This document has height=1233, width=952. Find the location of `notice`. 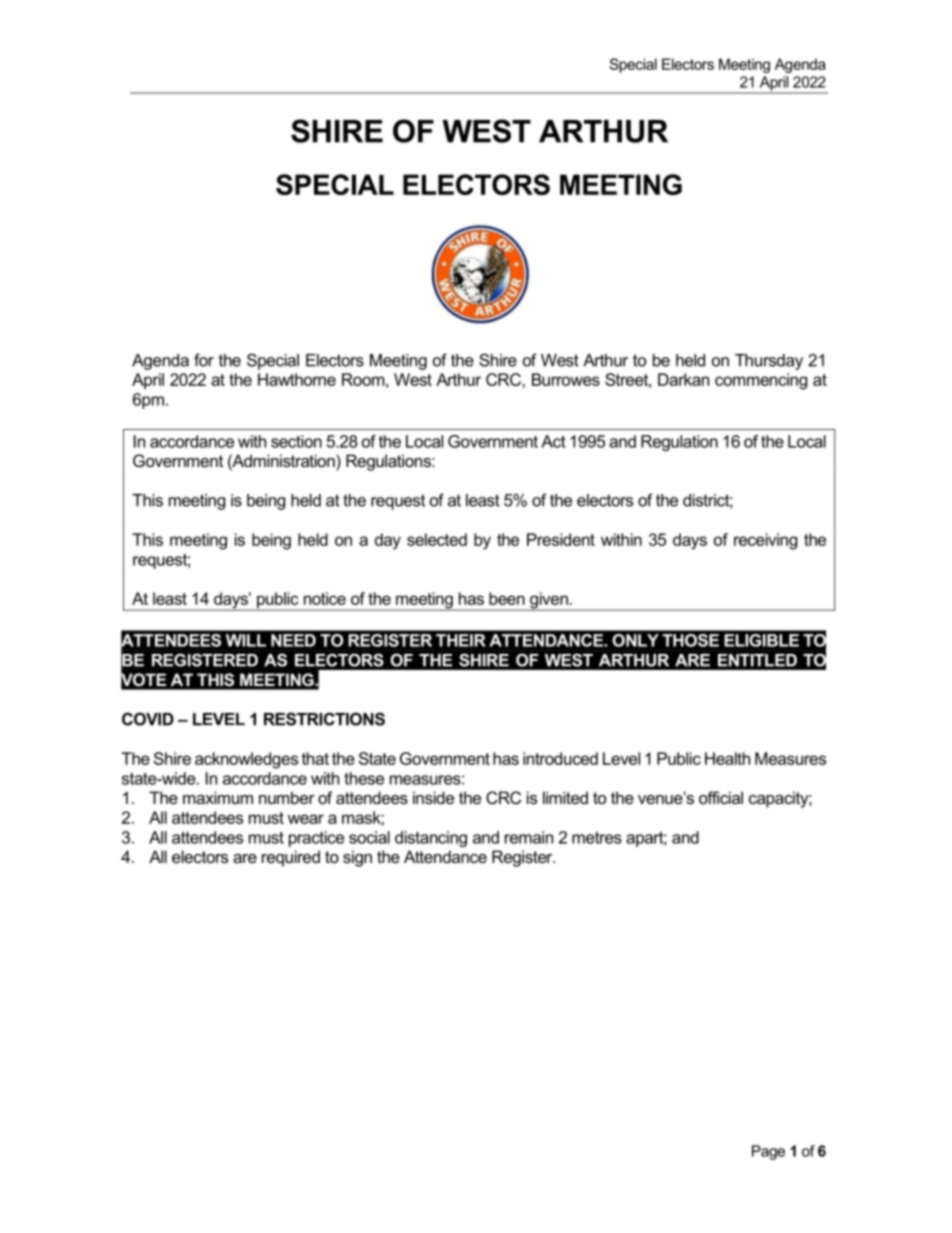

notice is located at coordinates (325, 598).
